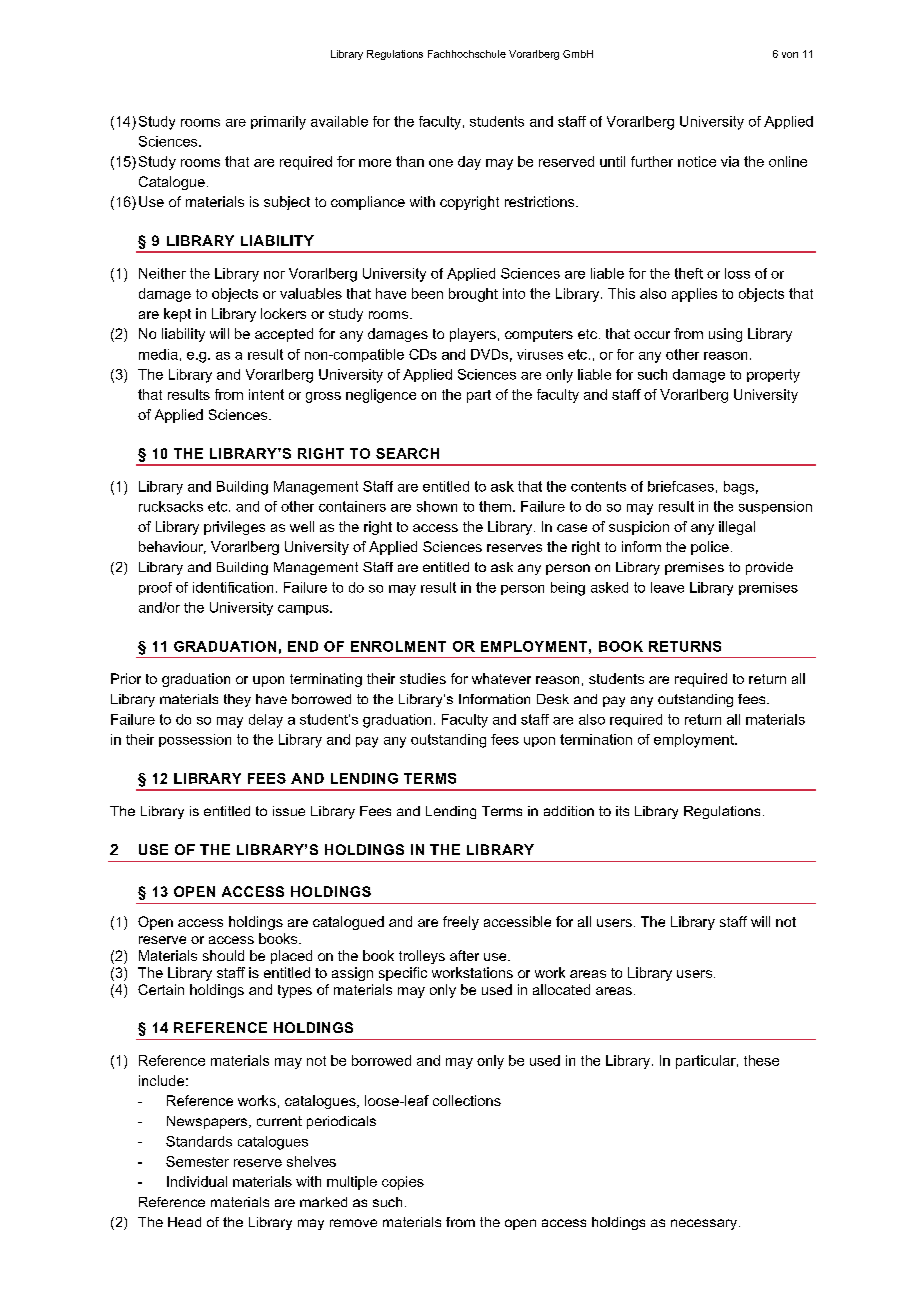 The width and height of the document is (924, 1308). What do you see at coordinates (725, 335) in the document?
I see `using` at bounding box center [725, 335].
